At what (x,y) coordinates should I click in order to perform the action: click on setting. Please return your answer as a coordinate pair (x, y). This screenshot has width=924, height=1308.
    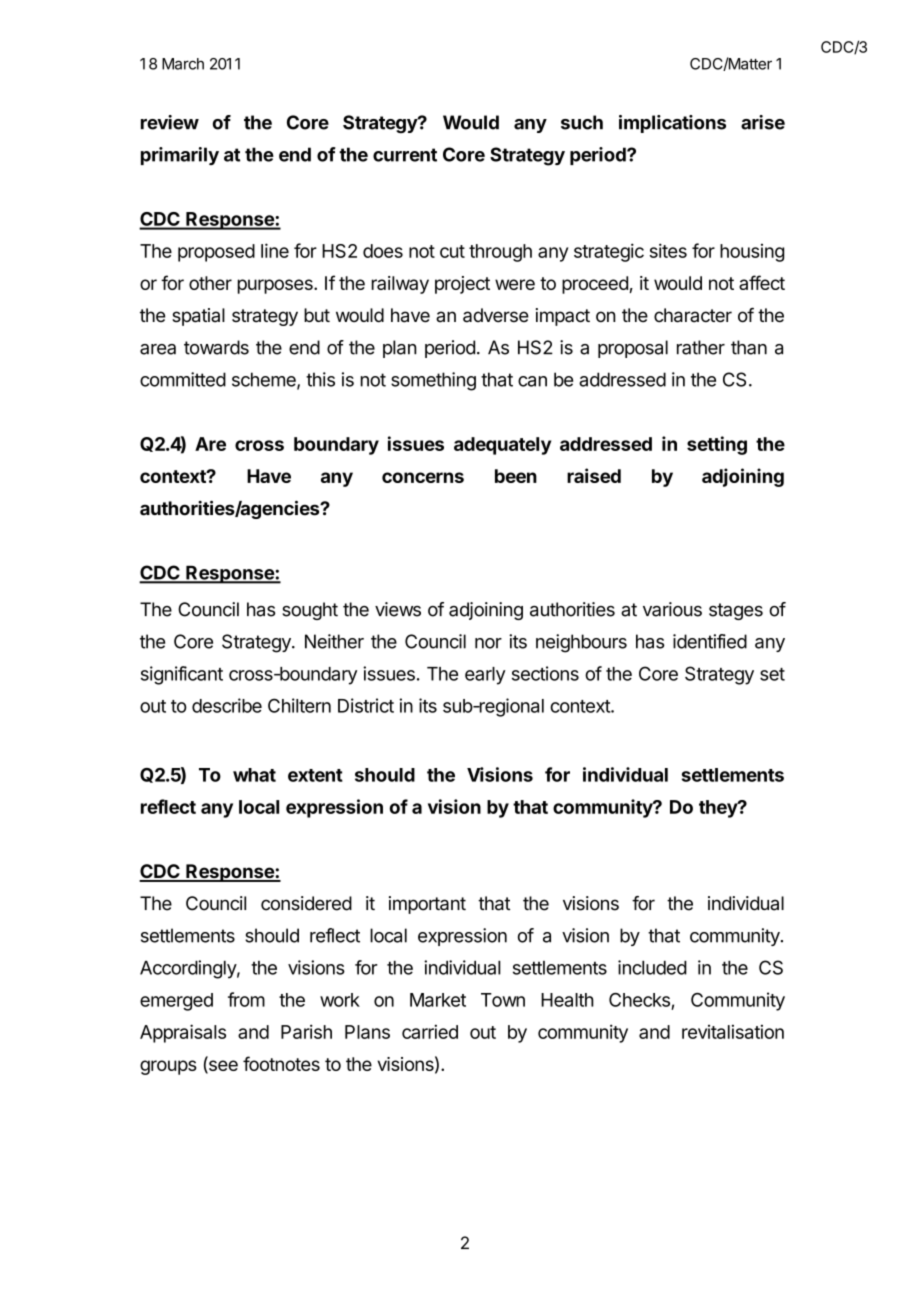
    Looking at the image, I should click on (717, 445).
